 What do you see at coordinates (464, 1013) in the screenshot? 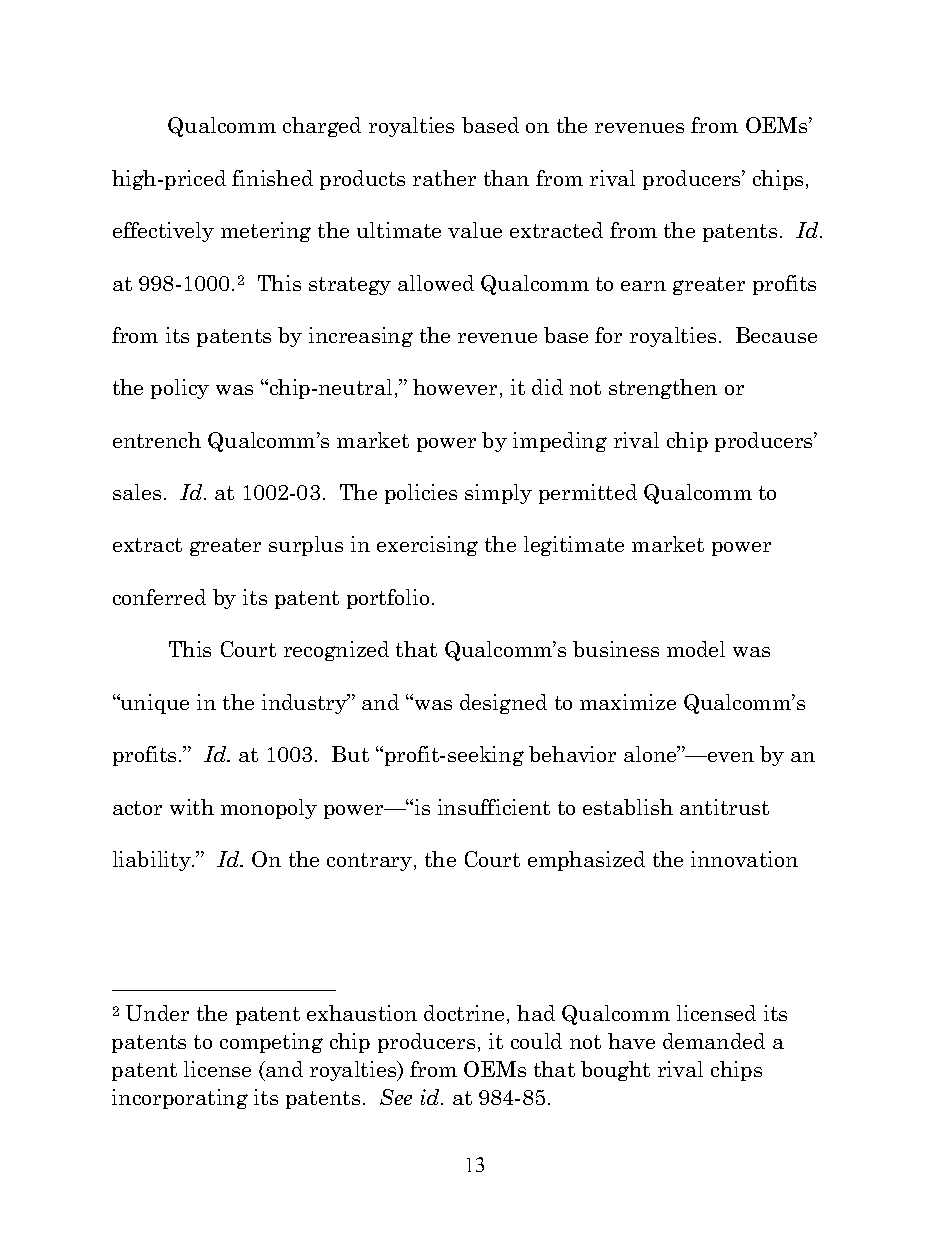
I see `doctrine` at bounding box center [464, 1013].
